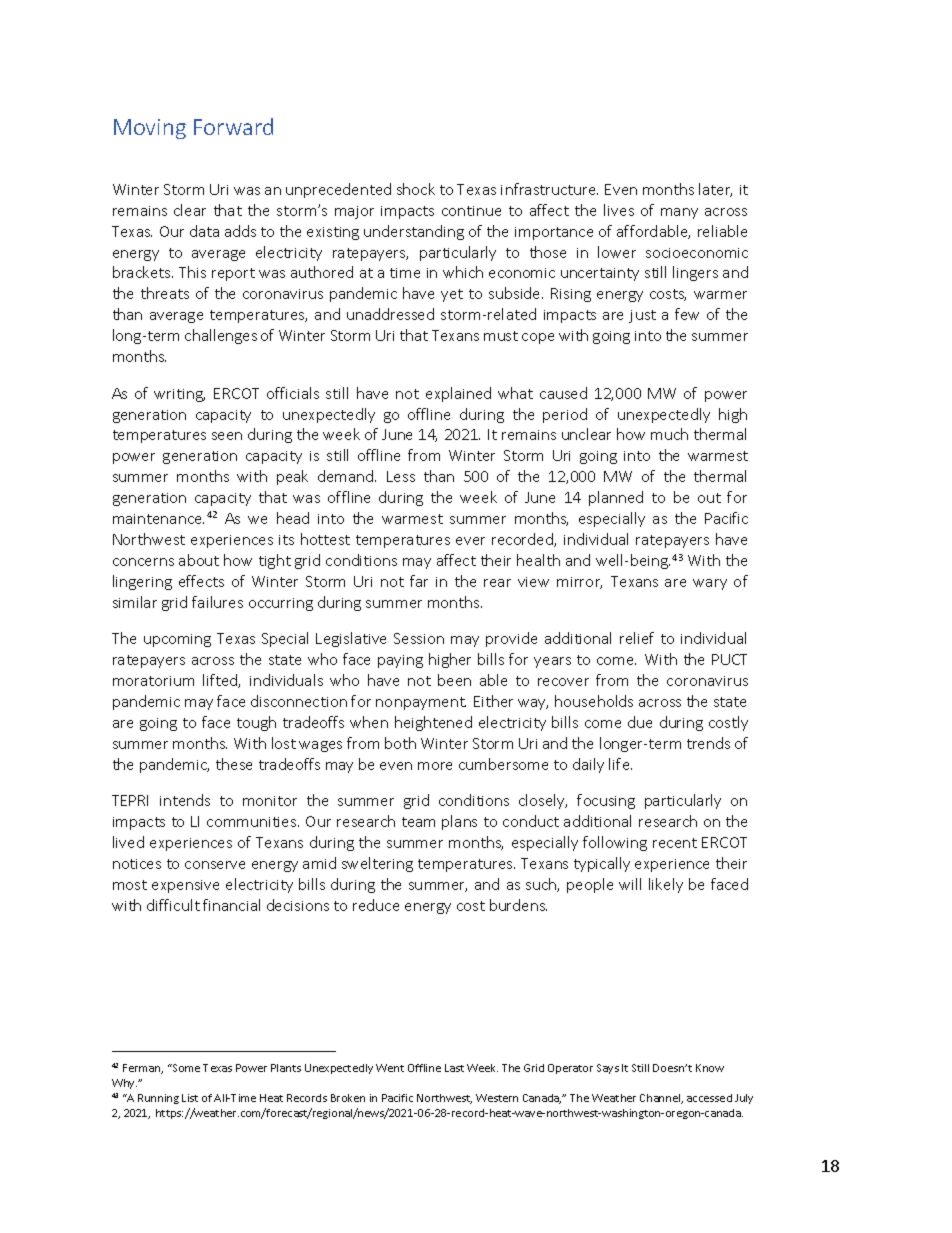 The width and height of the screenshot is (952, 1233). What do you see at coordinates (233, 126) in the screenshot?
I see `Forward` at bounding box center [233, 126].
